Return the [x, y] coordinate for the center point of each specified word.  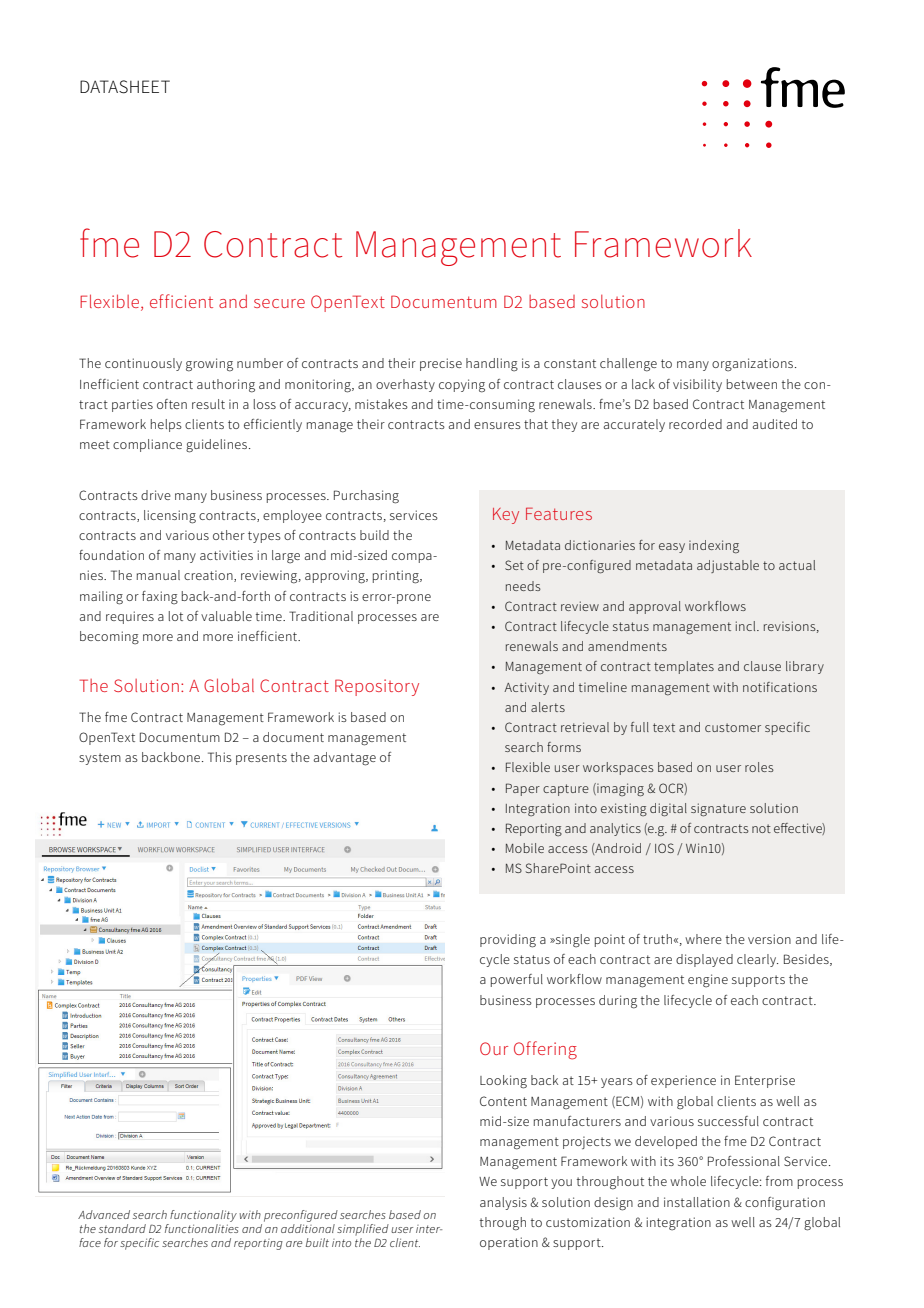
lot [176, 616]
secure [279, 303]
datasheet [125, 87]
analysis [503, 1203]
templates [684, 667]
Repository [377, 687]
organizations [754, 365]
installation [697, 1202]
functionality [203, 1216]
